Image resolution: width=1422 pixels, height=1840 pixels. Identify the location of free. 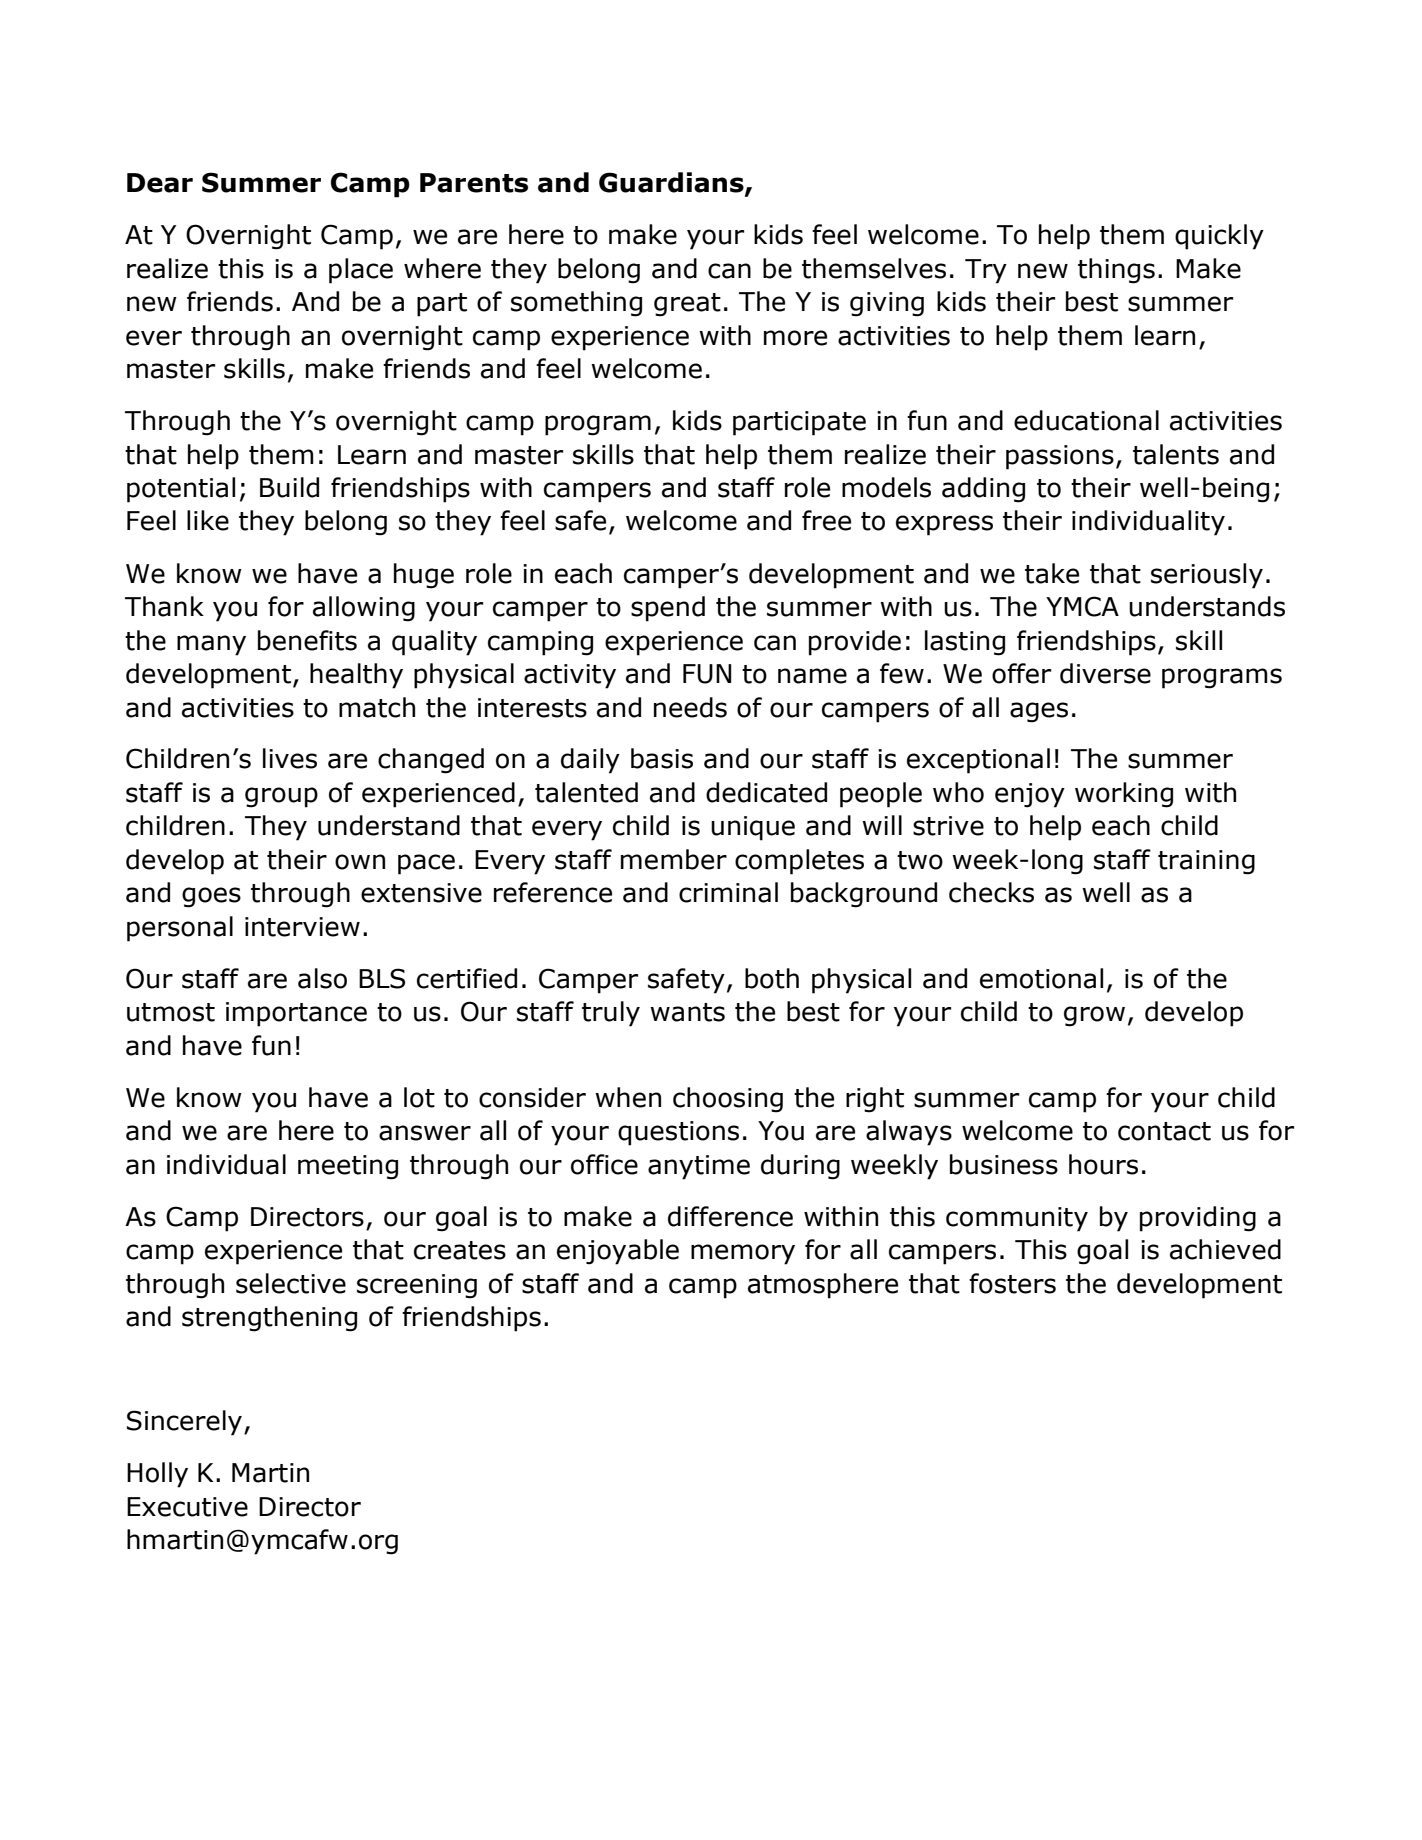
(826, 520).
